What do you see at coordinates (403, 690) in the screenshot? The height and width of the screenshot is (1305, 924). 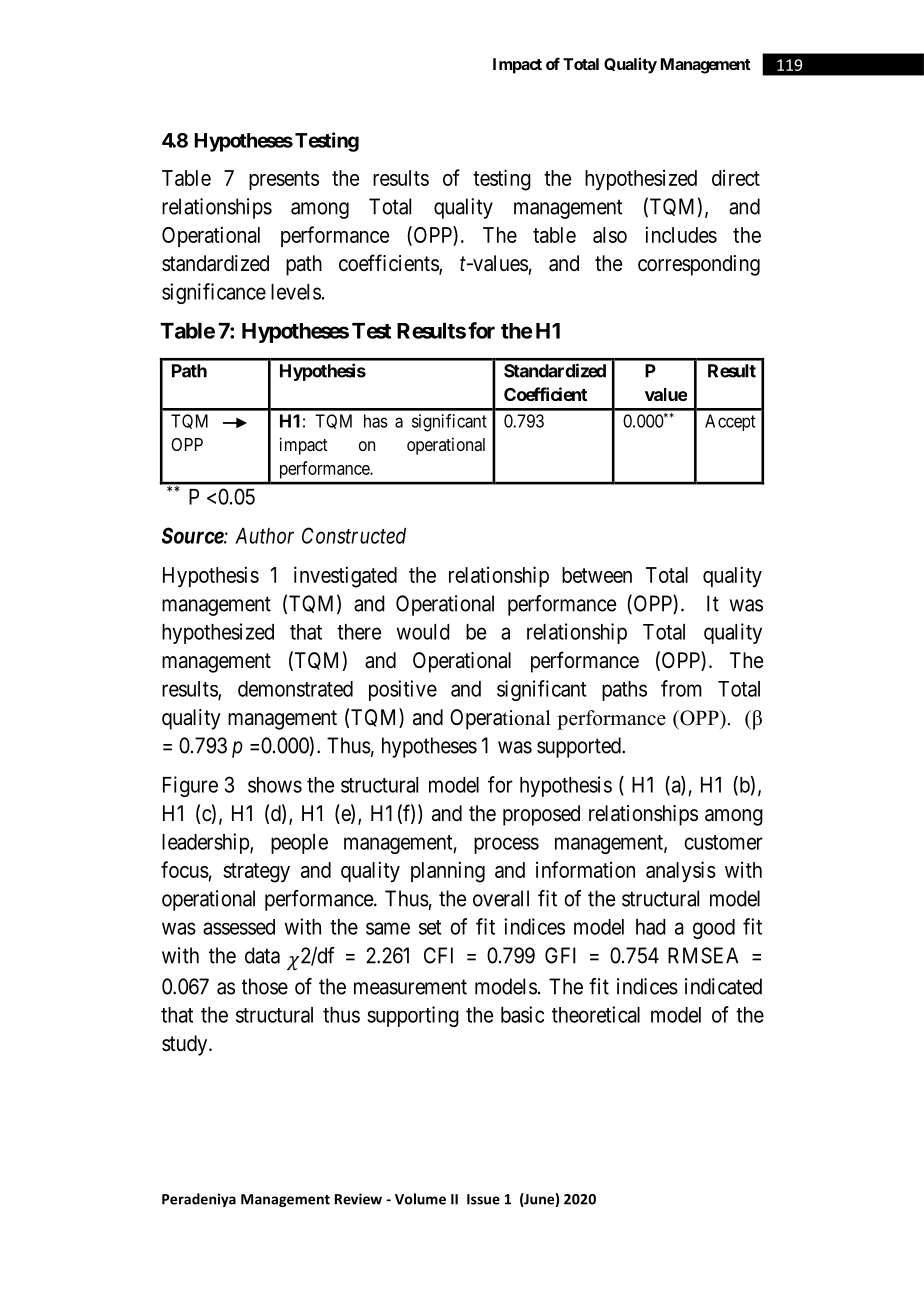 I see `positive` at bounding box center [403, 690].
